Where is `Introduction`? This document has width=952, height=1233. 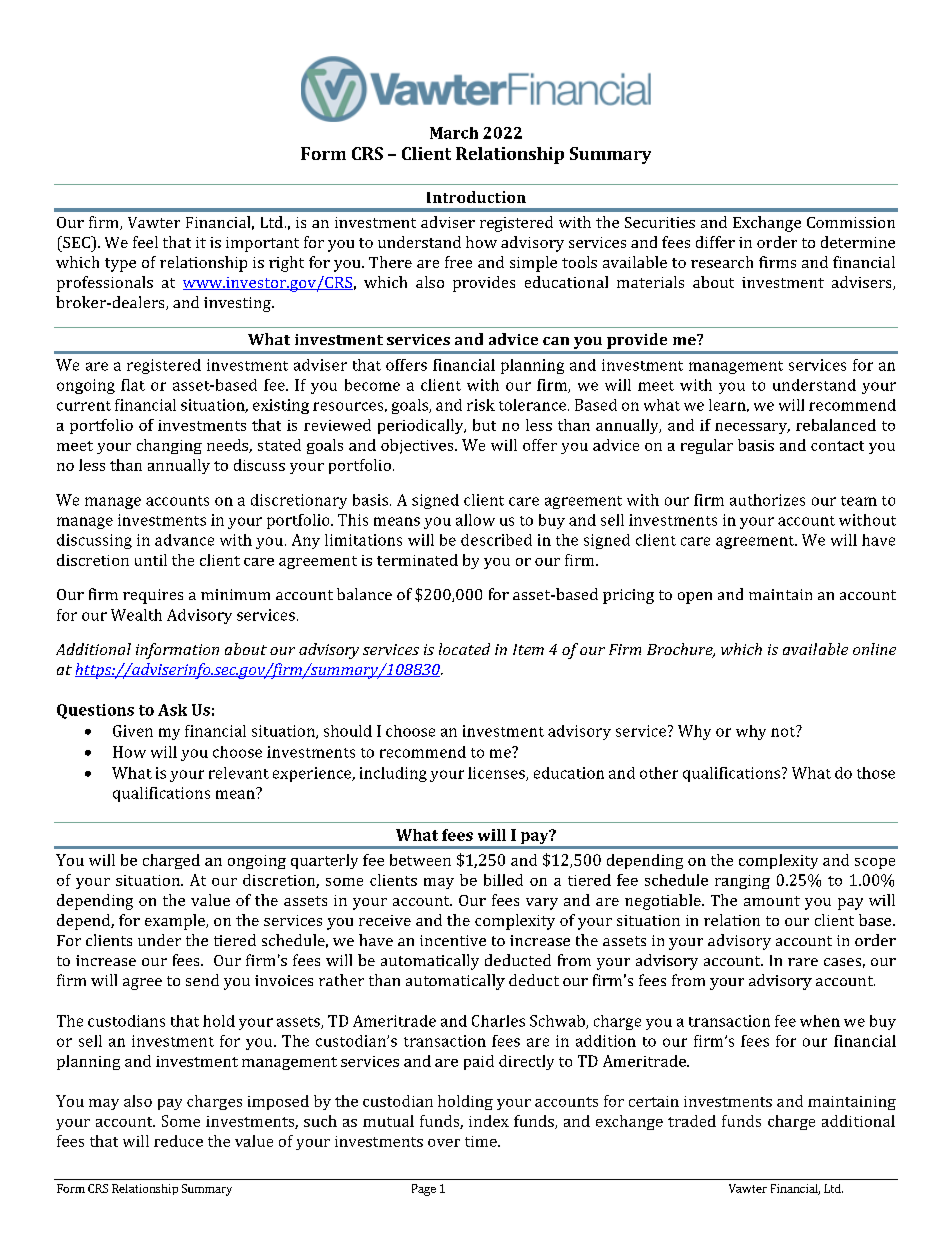
Introduction is located at coordinates (476, 197).
